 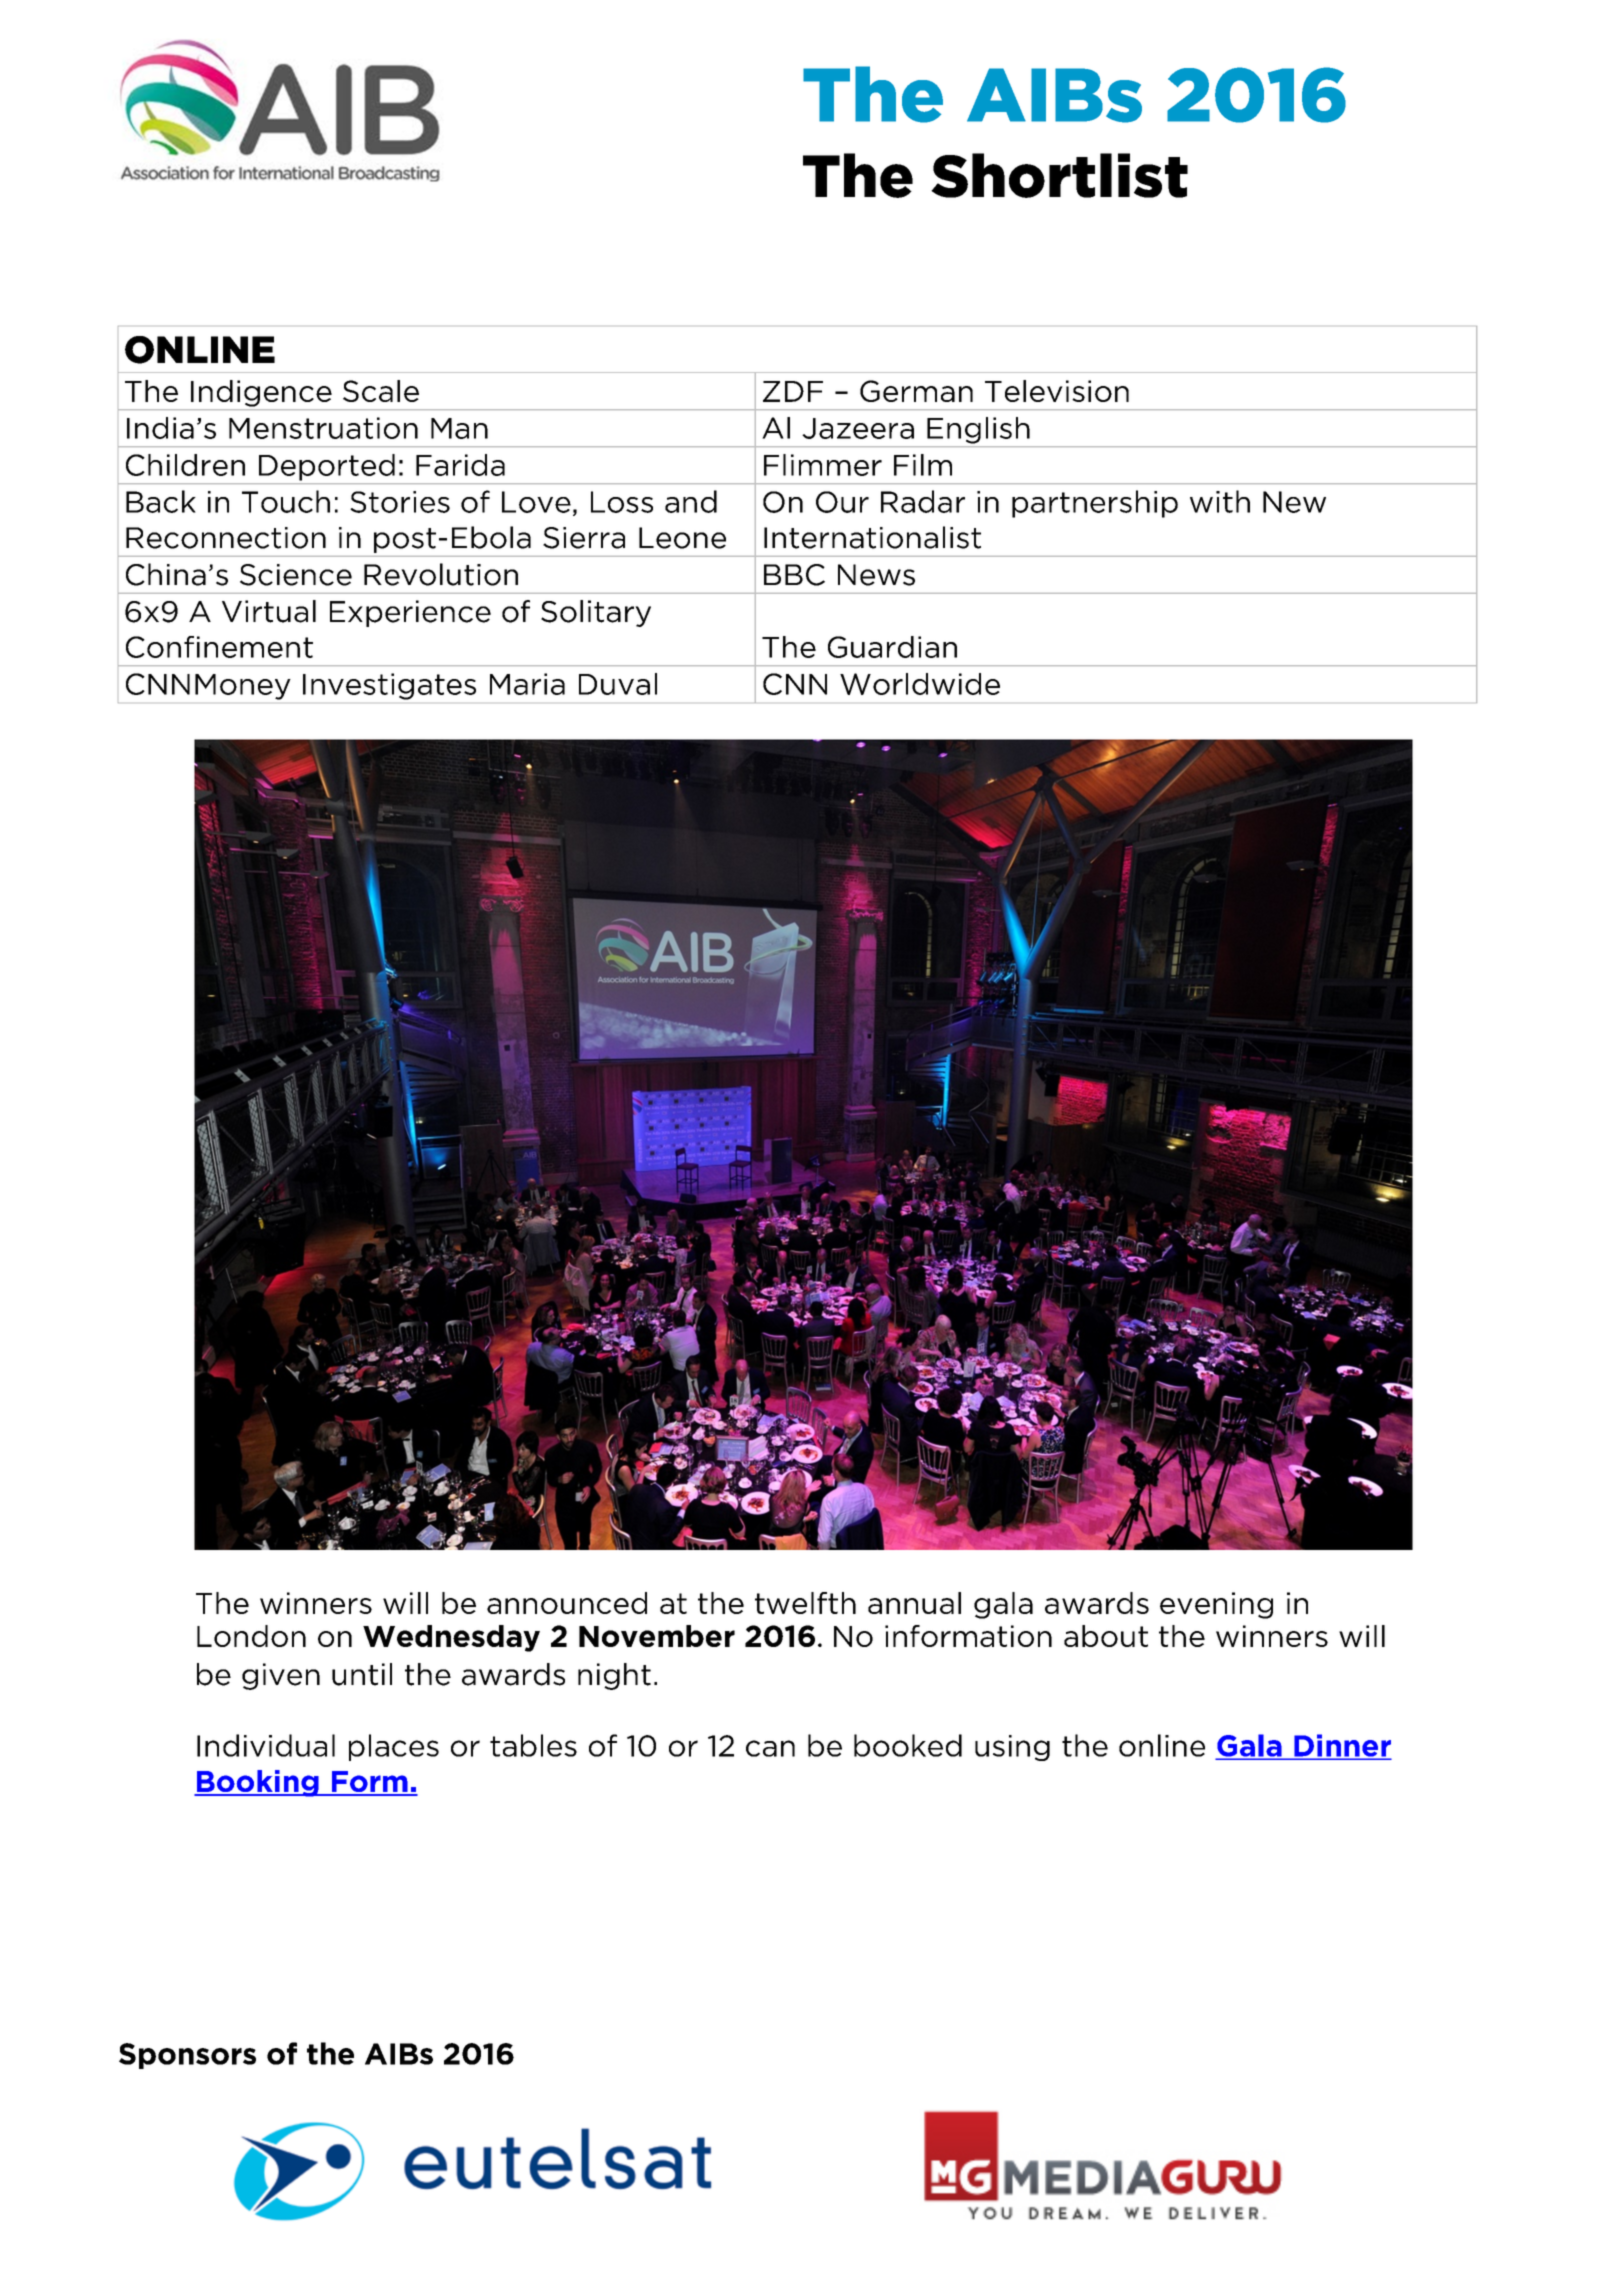 What do you see at coordinates (793, 391) in the page?
I see `ZDF` at bounding box center [793, 391].
